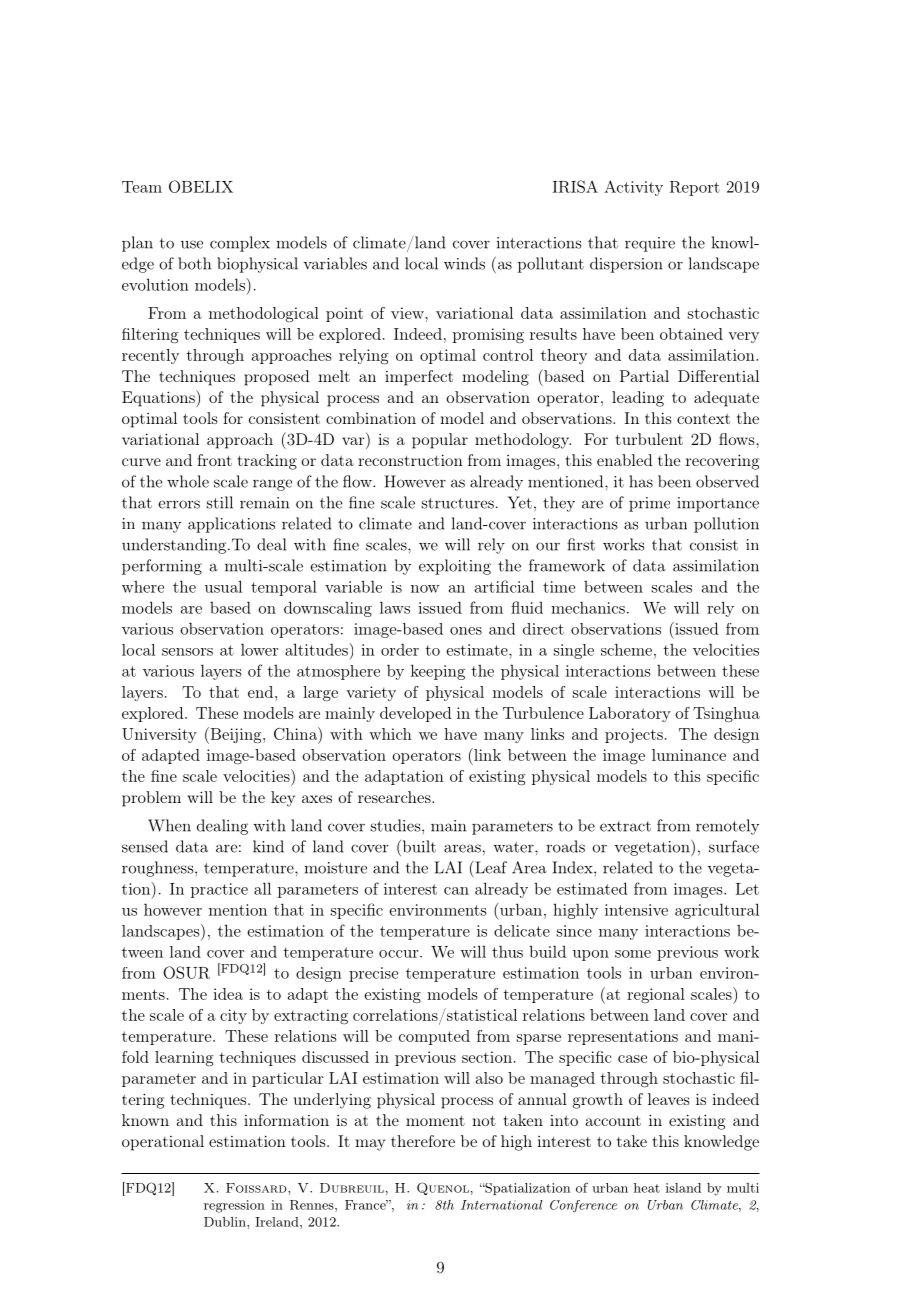 The image size is (924, 1308). I want to click on use, so click(192, 244).
